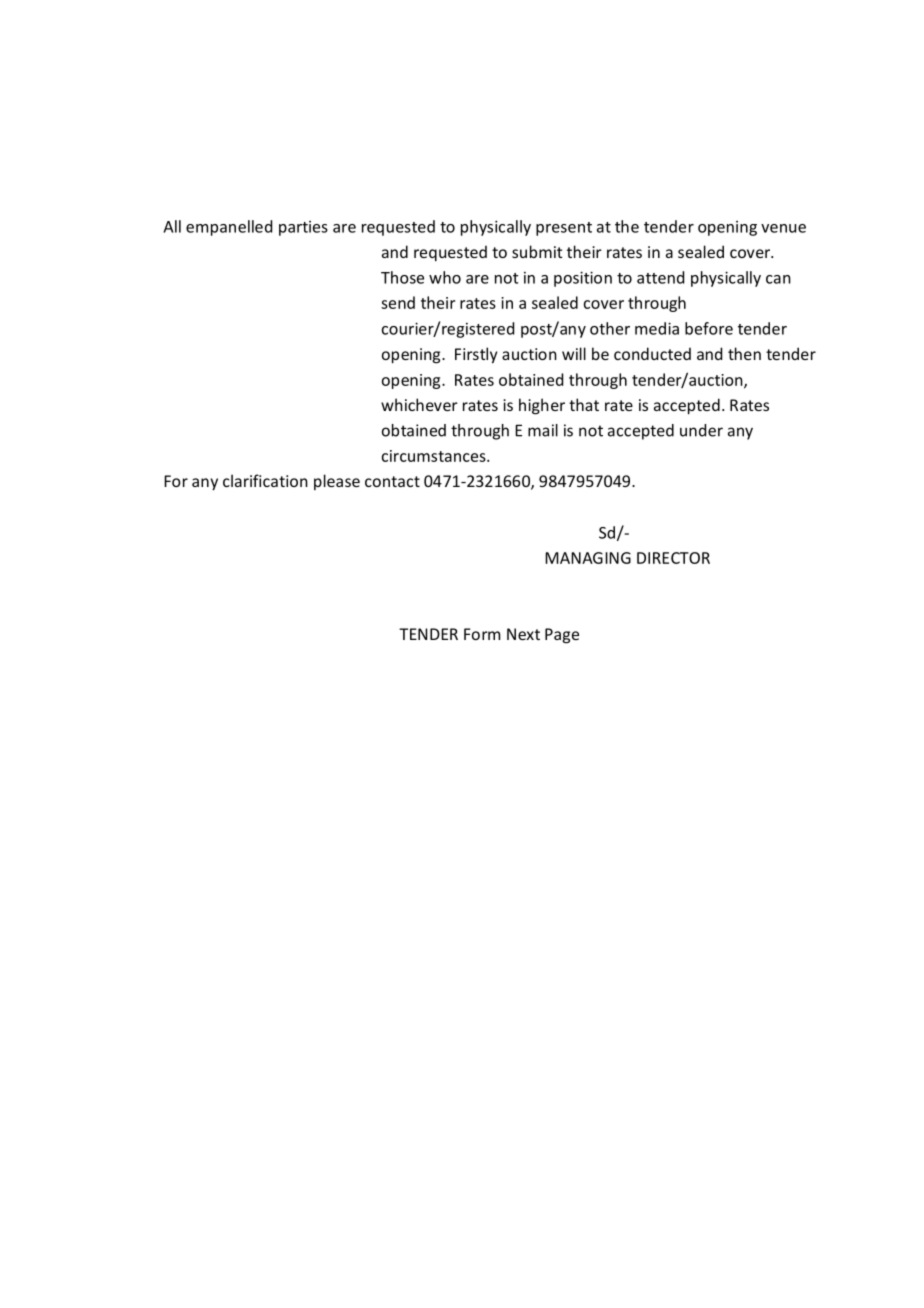 The height and width of the screenshot is (1308, 924). I want to click on circumstances, so click(435, 456).
